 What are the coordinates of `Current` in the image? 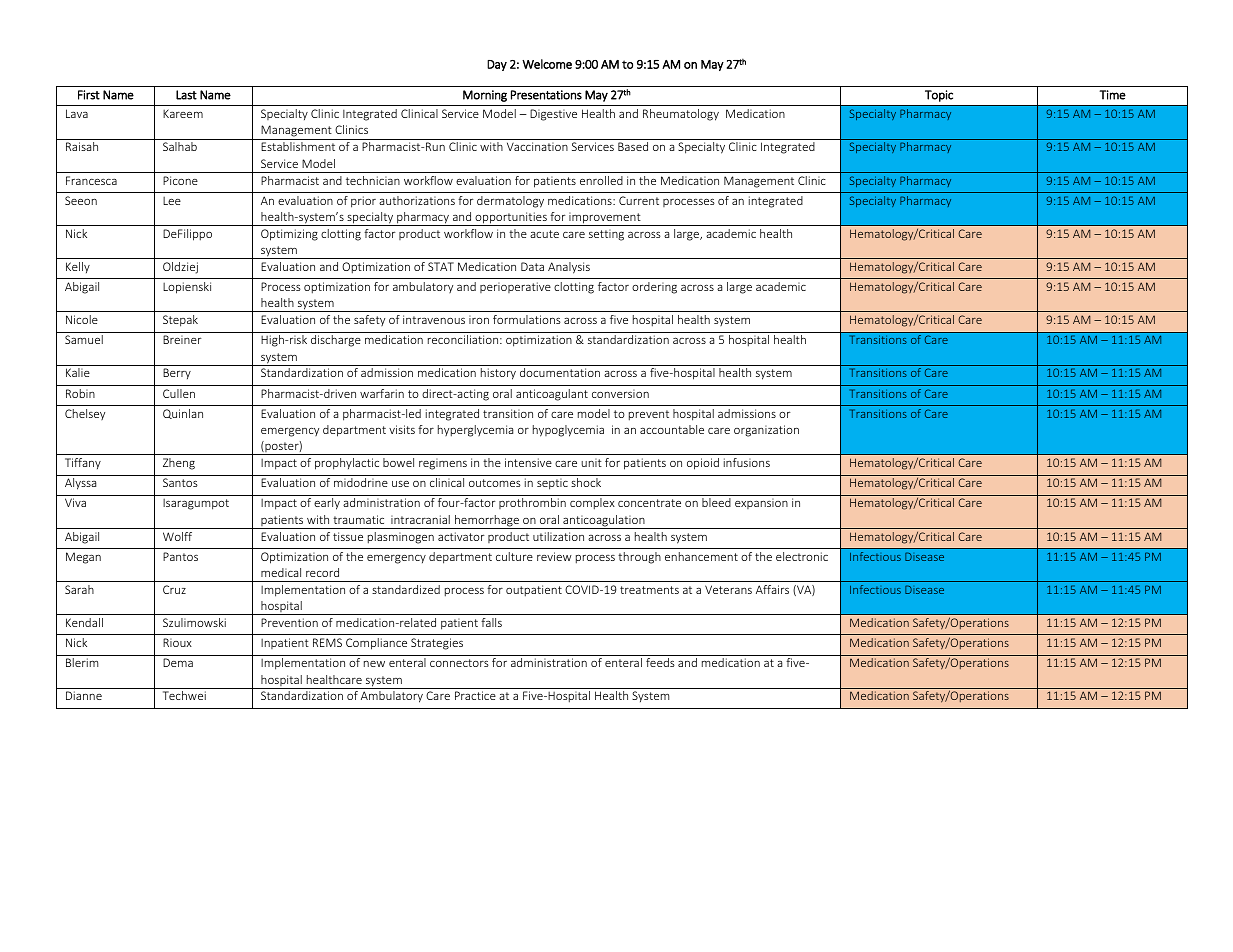 It's located at (639, 200).
